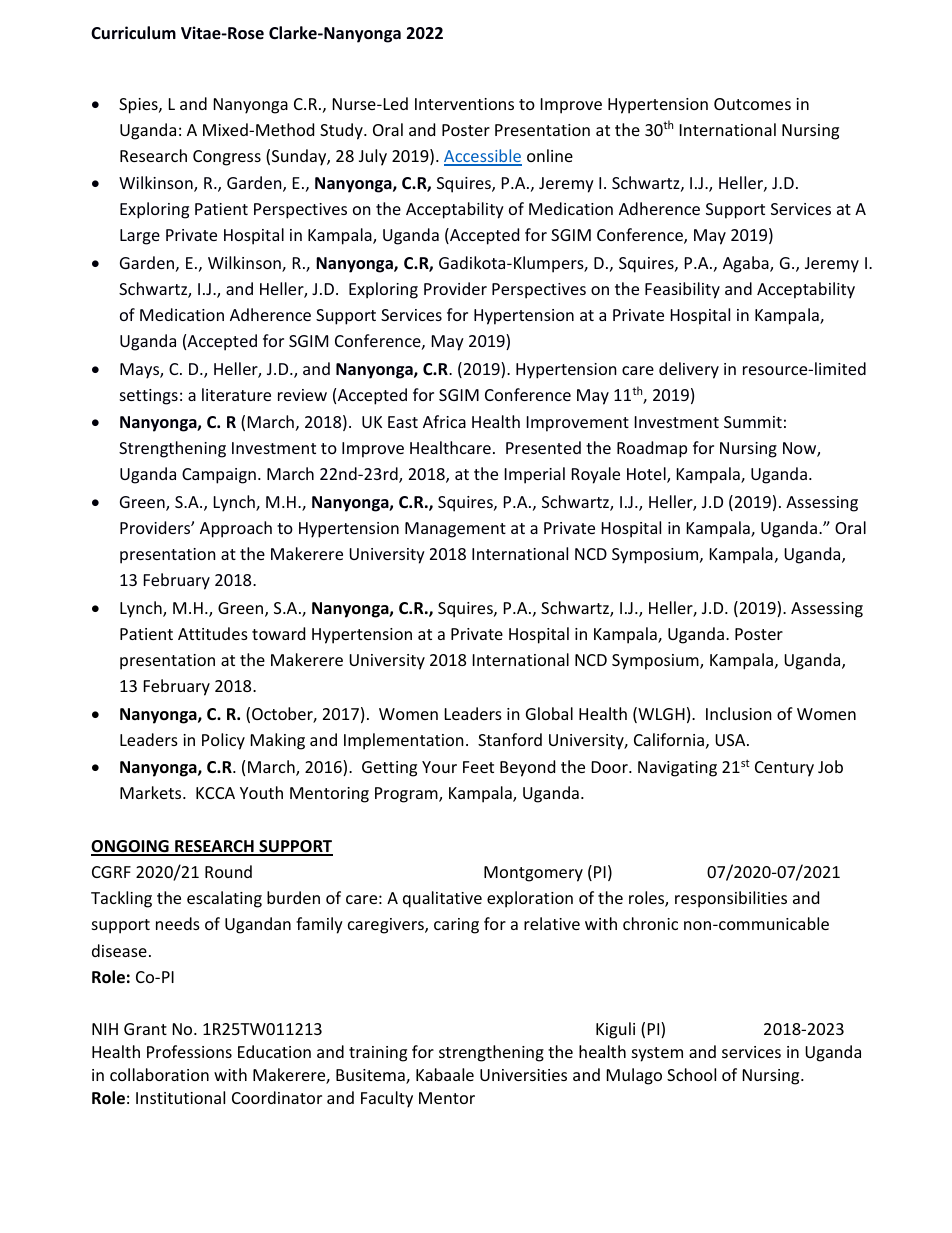  What do you see at coordinates (464, 104) in the screenshot?
I see `Interventions` at bounding box center [464, 104].
